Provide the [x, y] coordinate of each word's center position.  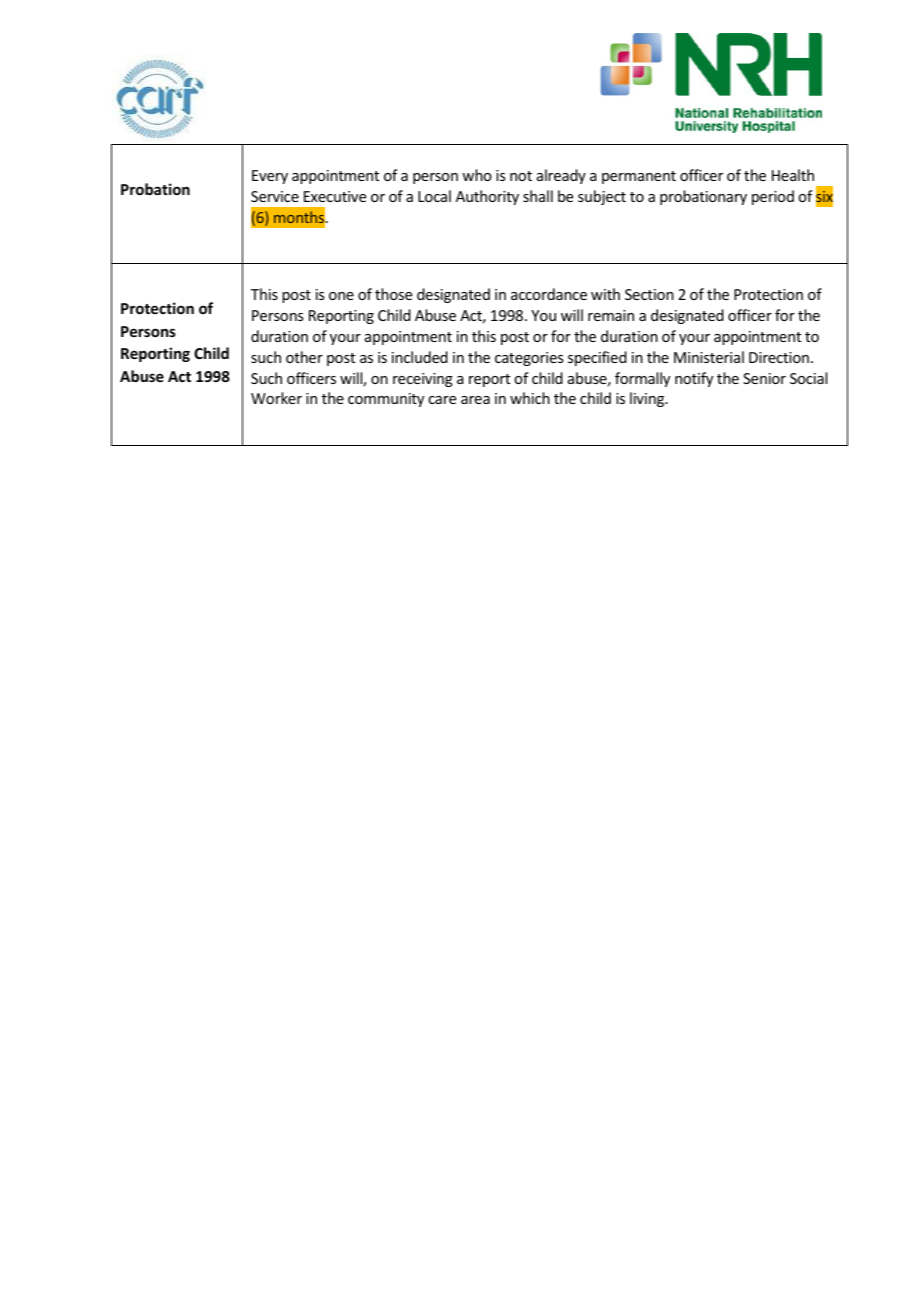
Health [793, 175]
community [386, 400]
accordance [549, 294]
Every [270, 177]
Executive [335, 196]
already [561, 176]
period [773, 197]
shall [538, 196]
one [341, 296]
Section [649, 294]
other [304, 357]
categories [529, 359]
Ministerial [709, 357]
